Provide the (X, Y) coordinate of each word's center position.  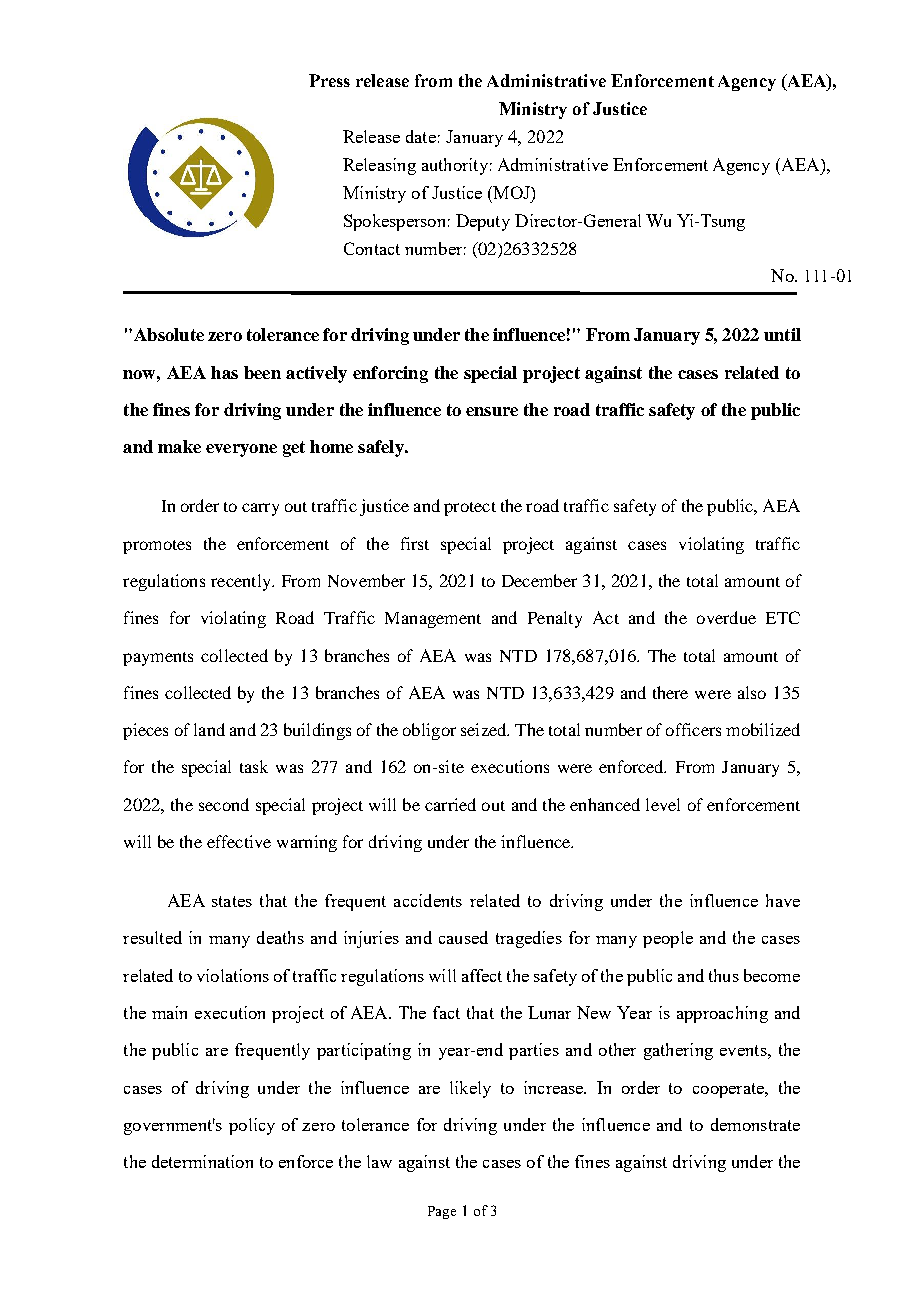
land (209, 729)
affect (482, 975)
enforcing (390, 374)
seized (485, 729)
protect (470, 509)
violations (233, 975)
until (782, 334)
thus (724, 975)
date (421, 136)
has (224, 372)
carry (260, 509)
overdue (726, 617)
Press (329, 80)
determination (202, 1161)
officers (693, 729)
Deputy (483, 222)
